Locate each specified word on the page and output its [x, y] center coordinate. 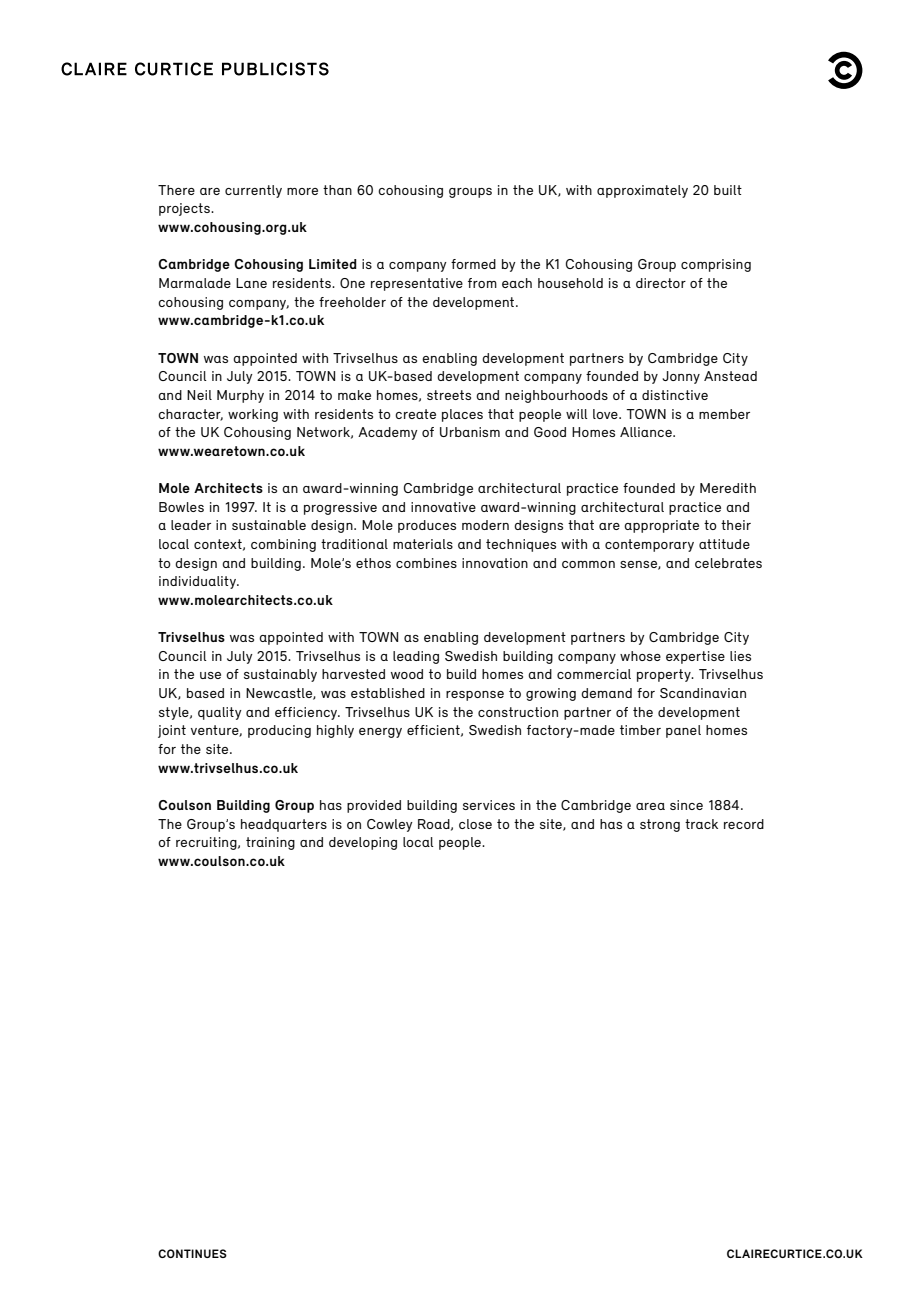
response [475, 696]
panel [683, 731]
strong [660, 825]
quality [220, 713]
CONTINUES [192, 1253]
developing [363, 843]
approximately [642, 191]
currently [253, 191]
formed [473, 264]
